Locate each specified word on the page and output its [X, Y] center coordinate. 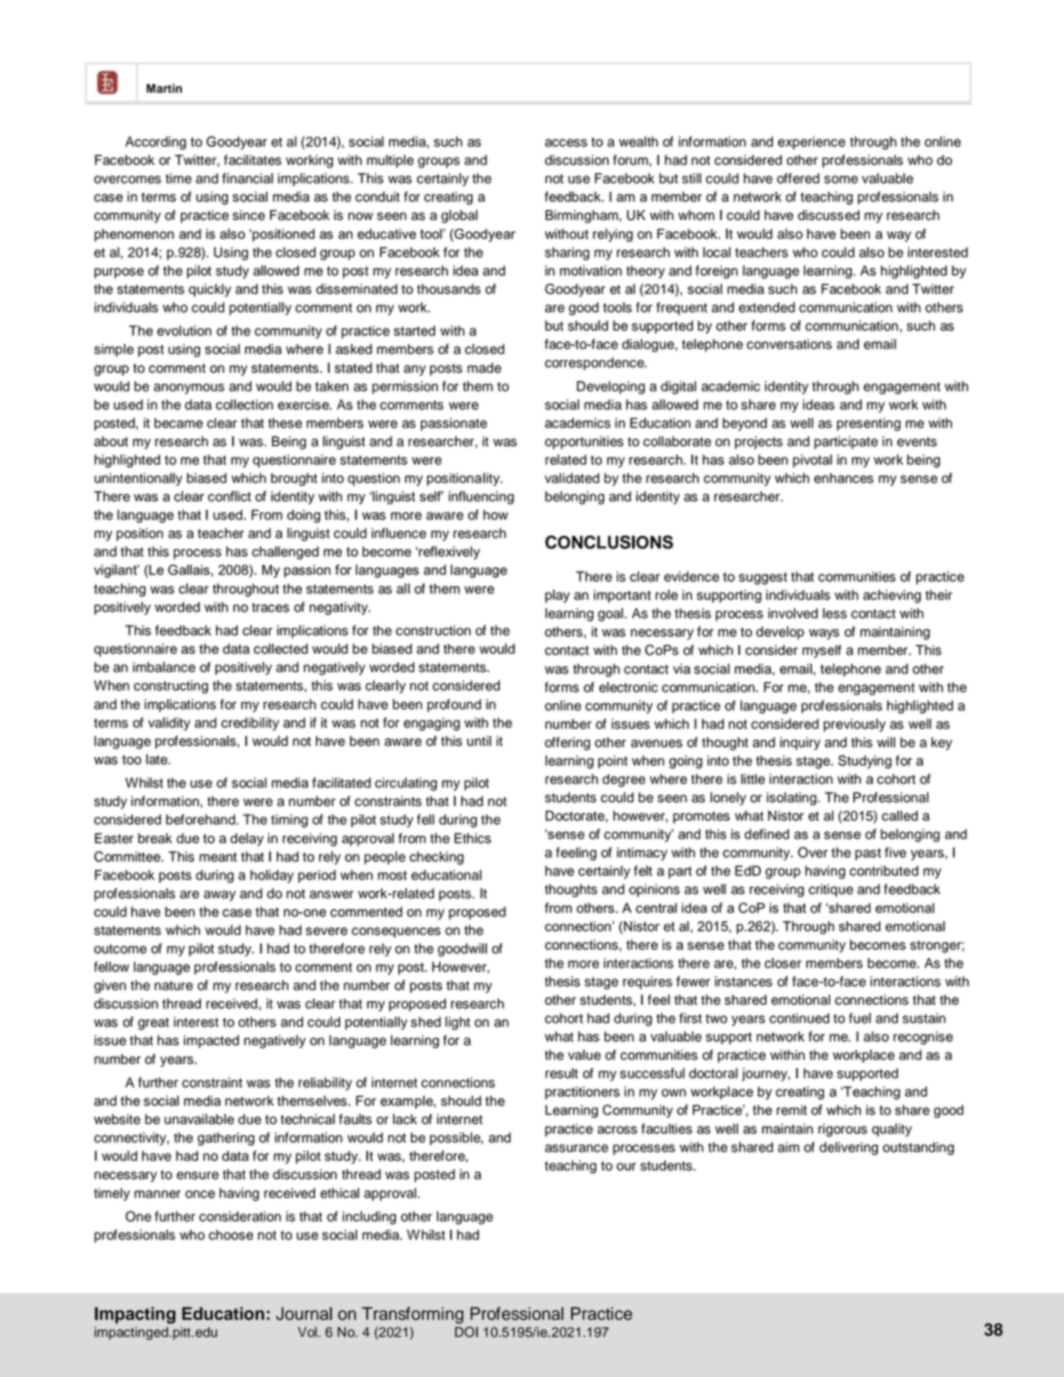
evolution [184, 330]
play [557, 596]
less [835, 613]
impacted [211, 1041]
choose [231, 1235]
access [566, 143]
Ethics [472, 838]
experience [811, 143]
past [868, 854]
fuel [860, 1018]
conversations [789, 344]
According [155, 143]
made [484, 368]
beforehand [201, 819]
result [561, 1073]
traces [270, 607]
